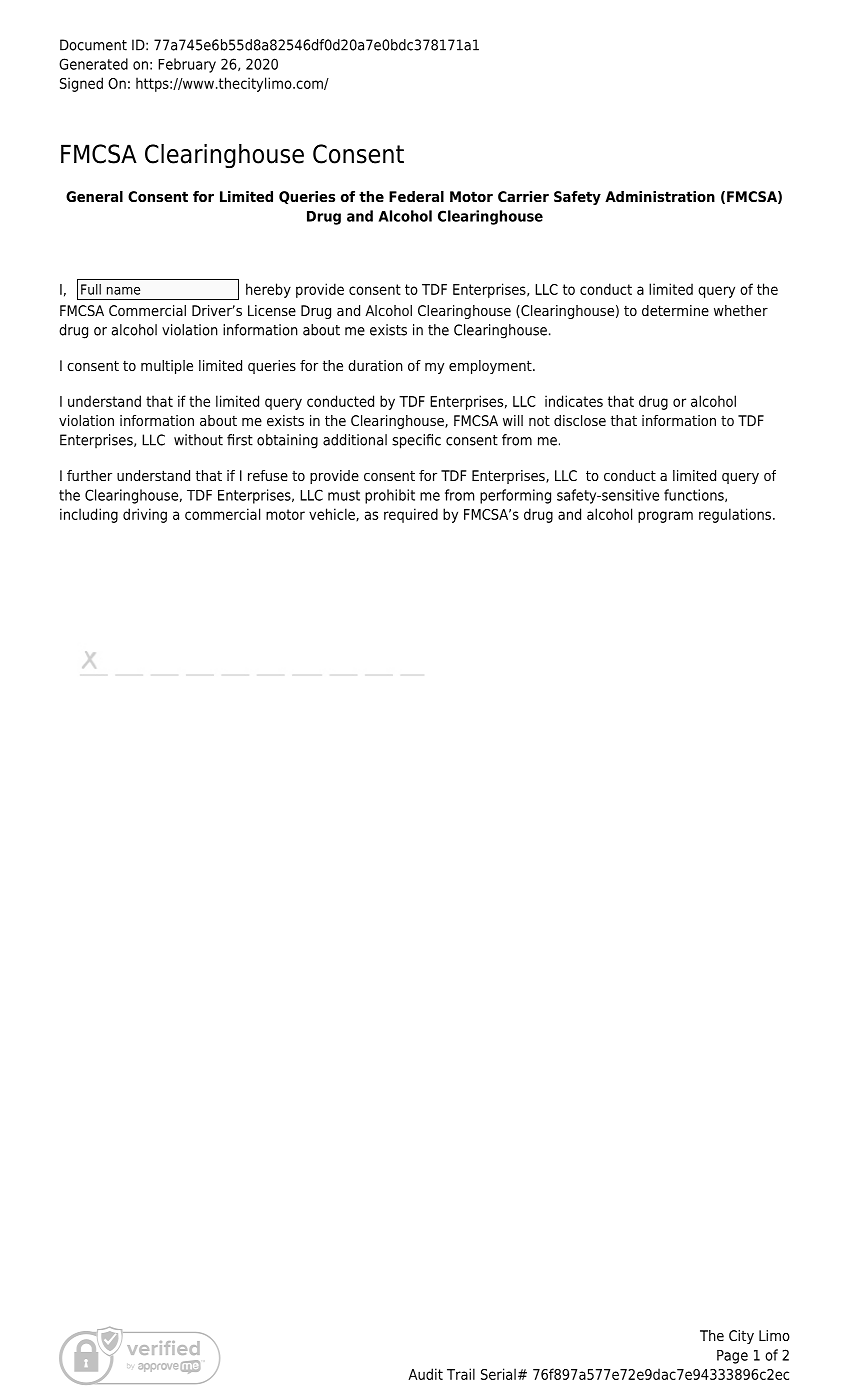  I want to click on Page, so click(732, 1357).
